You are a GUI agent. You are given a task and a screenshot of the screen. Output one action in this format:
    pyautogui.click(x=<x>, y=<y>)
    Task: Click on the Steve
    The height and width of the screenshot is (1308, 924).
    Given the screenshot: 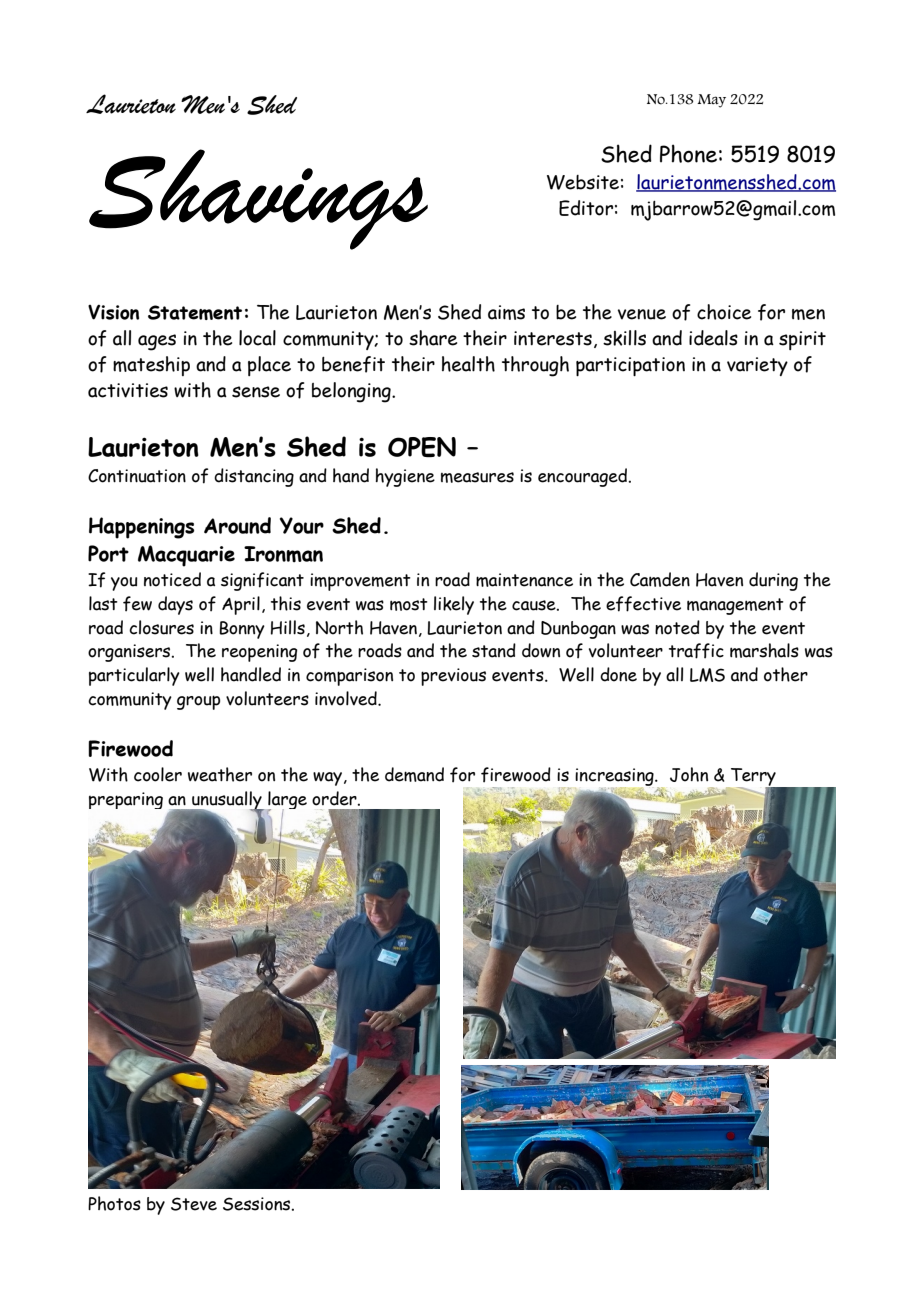 What is the action you would take?
    pyautogui.click(x=194, y=1204)
